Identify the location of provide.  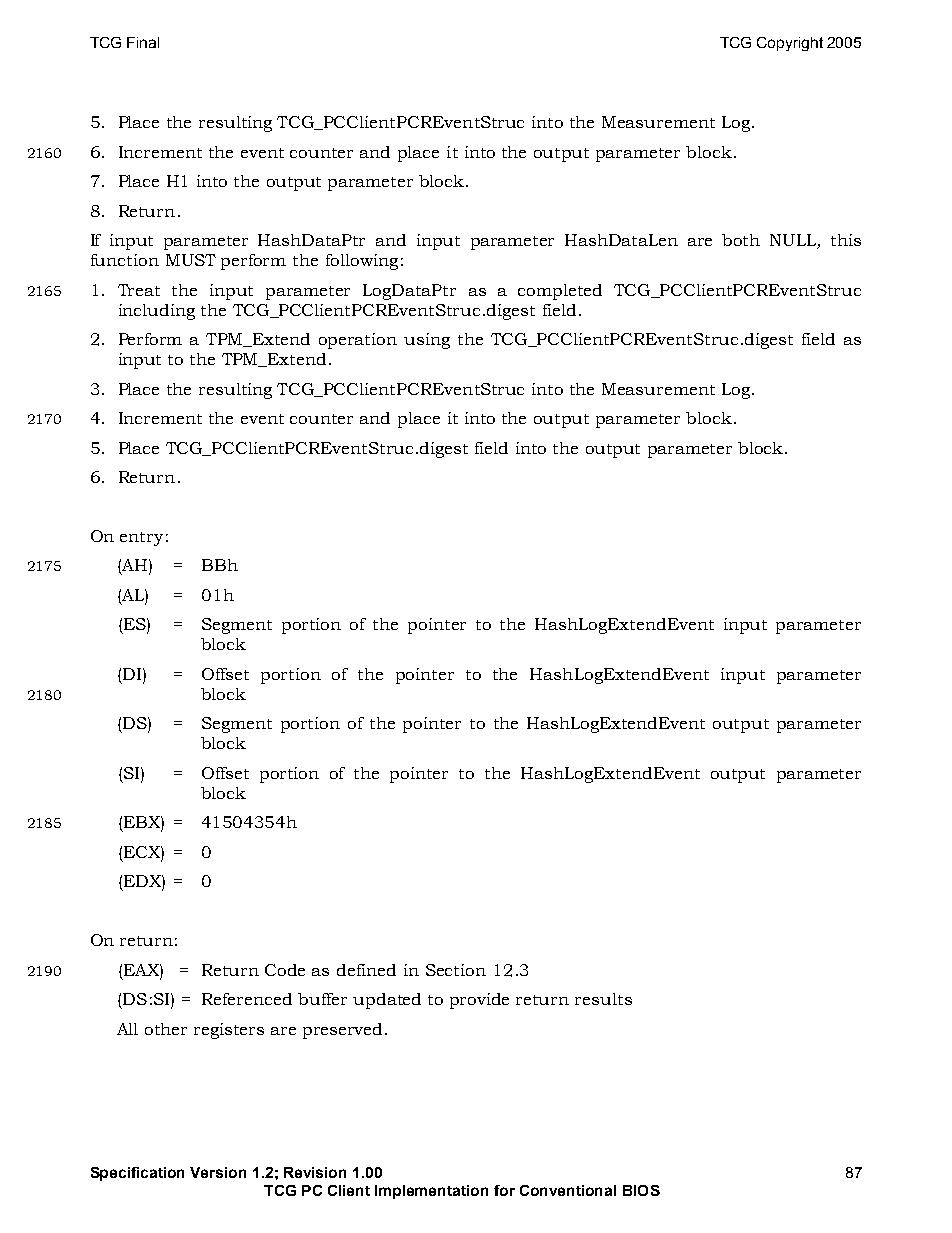
(479, 1001).
